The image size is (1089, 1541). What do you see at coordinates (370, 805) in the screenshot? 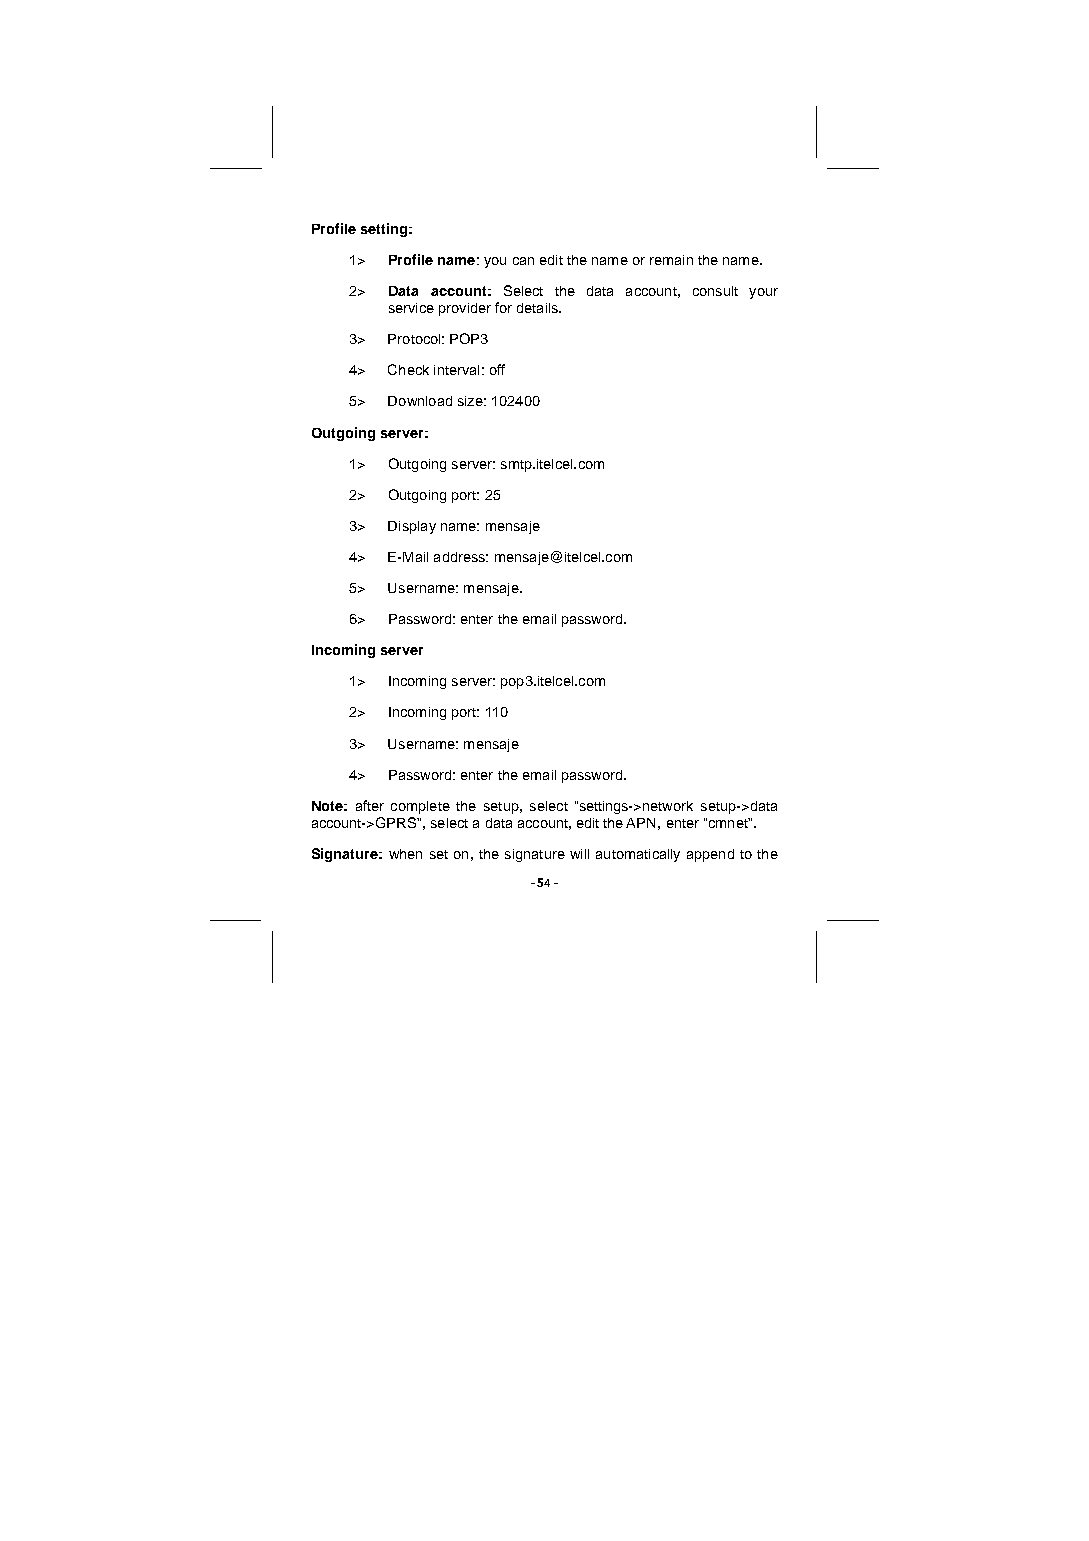
I see `after` at bounding box center [370, 805].
